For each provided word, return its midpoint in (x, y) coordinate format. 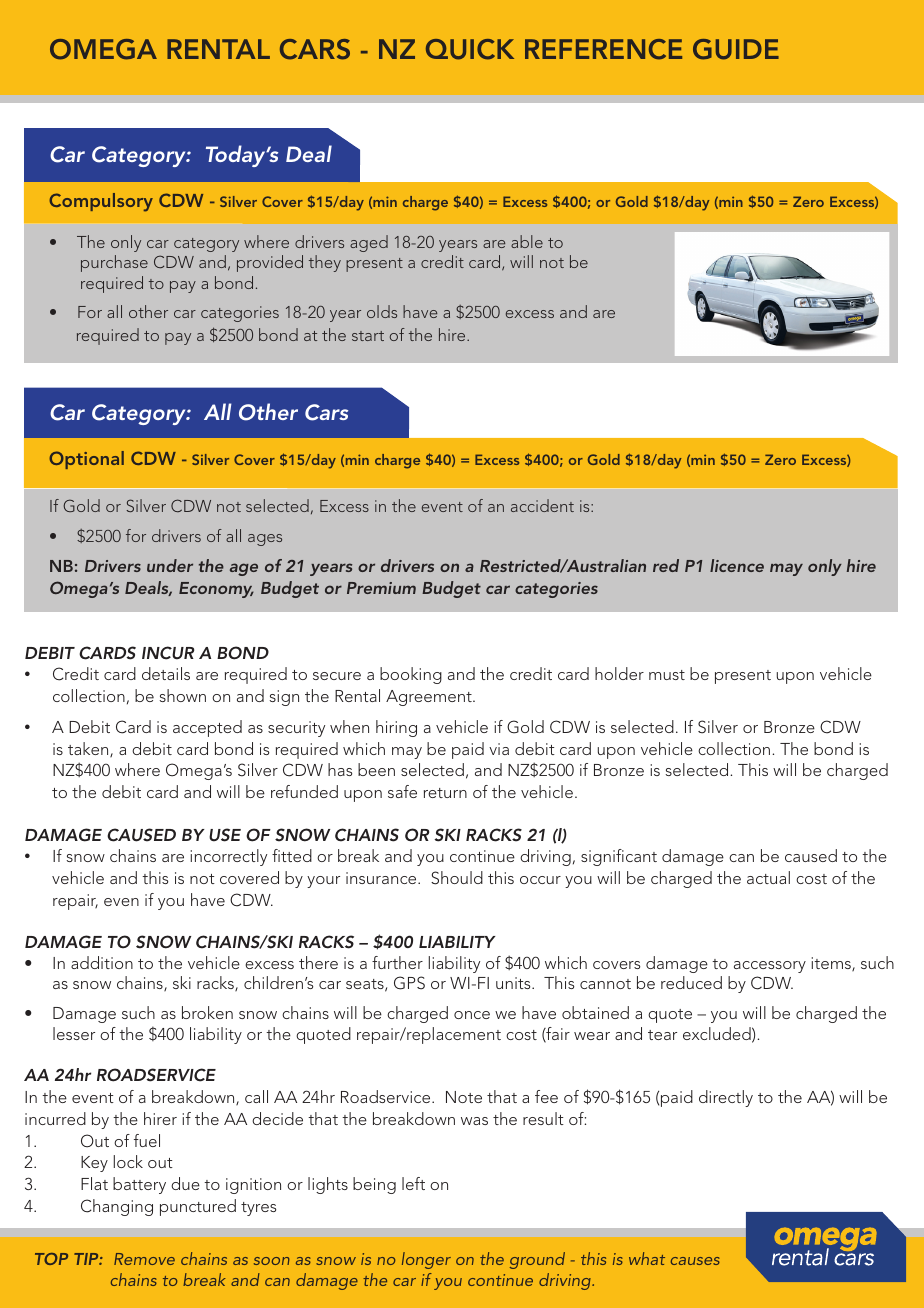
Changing (117, 1207)
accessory (770, 967)
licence (737, 565)
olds (382, 311)
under (170, 565)
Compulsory (101, 202)
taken (89, 749)
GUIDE (736, 49)
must (667, 675)
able (527, 241)
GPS (409, 983)
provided (270, 263)
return (445, 793)
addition (102, 962)
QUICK (470, 49)
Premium (381, 588)
